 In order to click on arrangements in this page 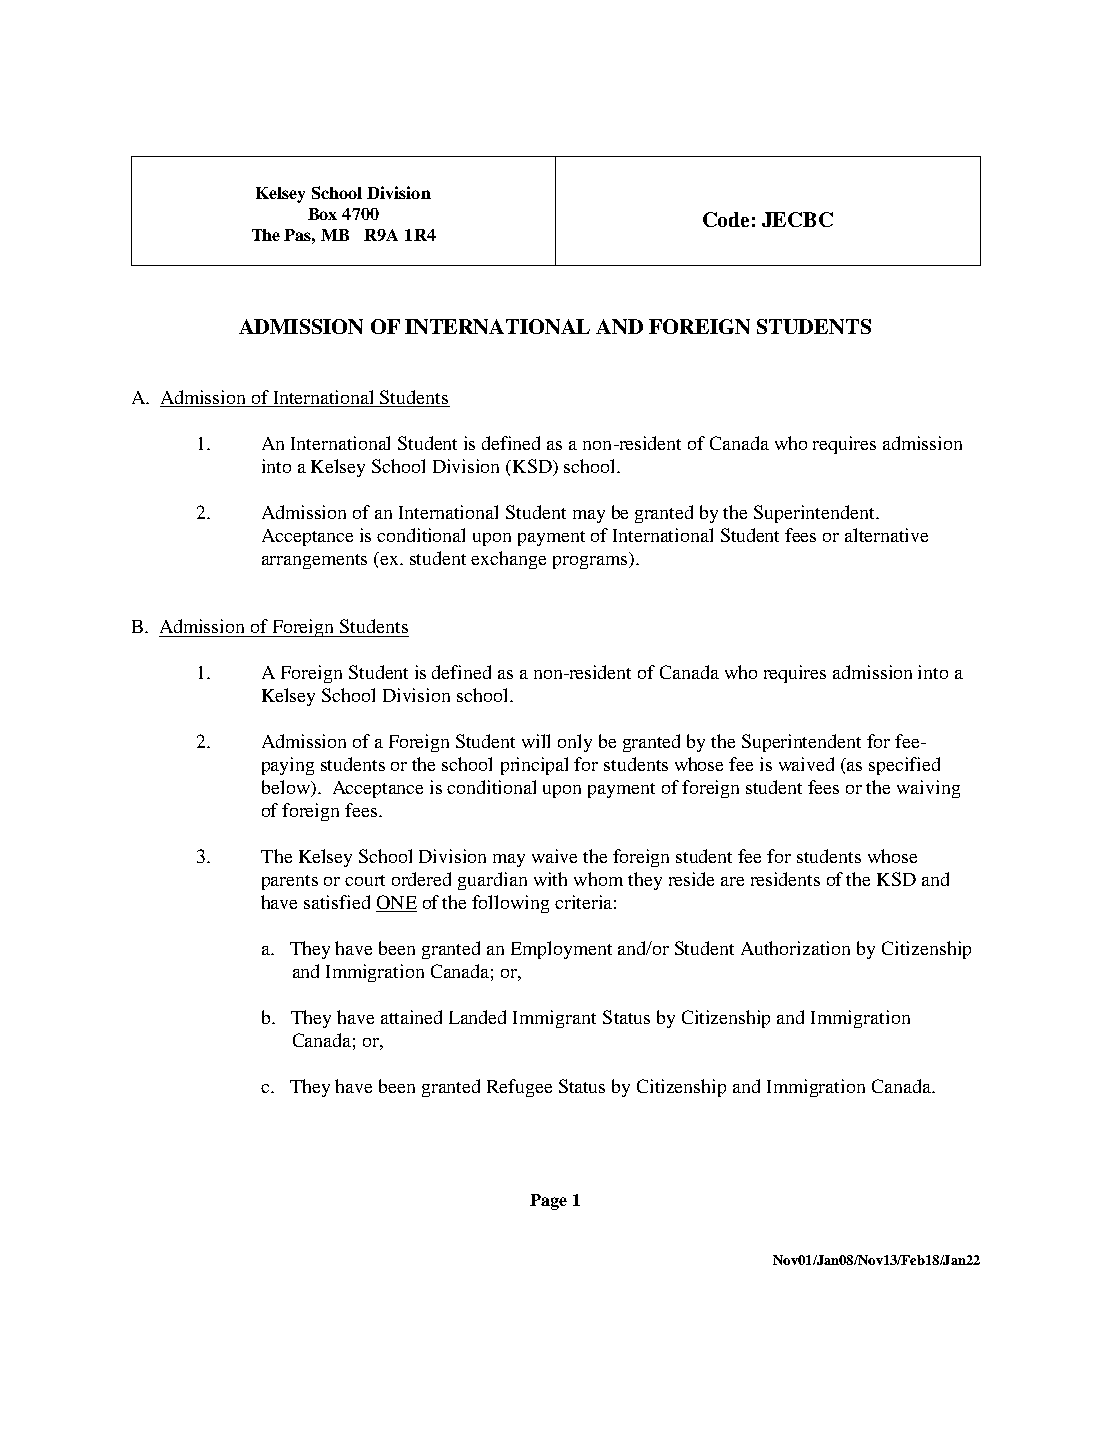, I will do `click(314, 561)`.
